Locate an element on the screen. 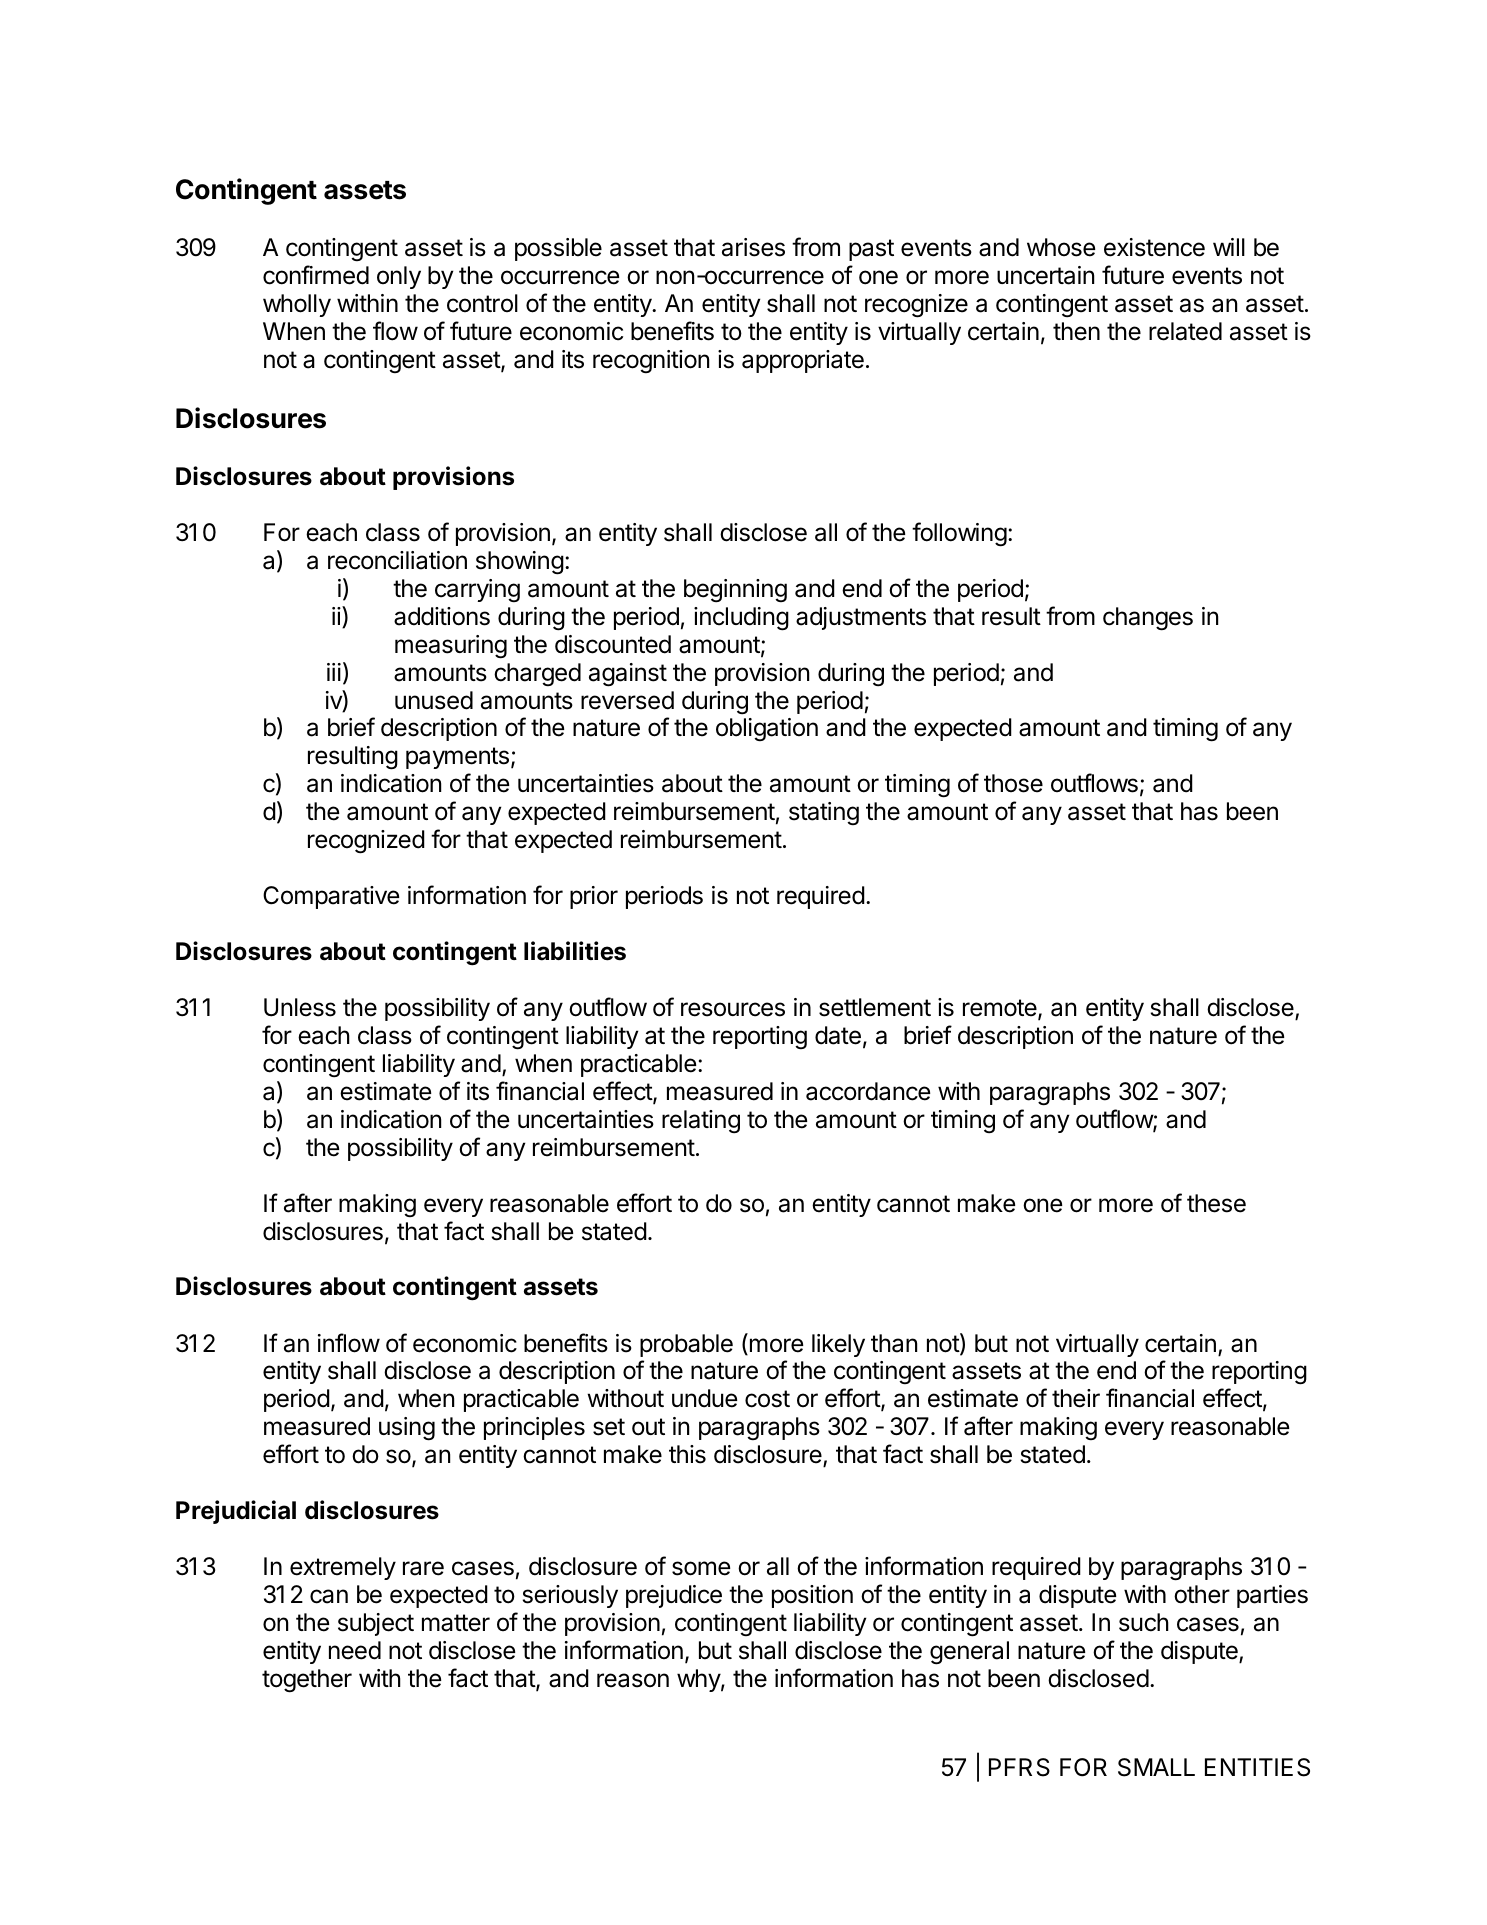 This screenshot has width=1487, height=1925. only is located at coordinates (399, 277).
